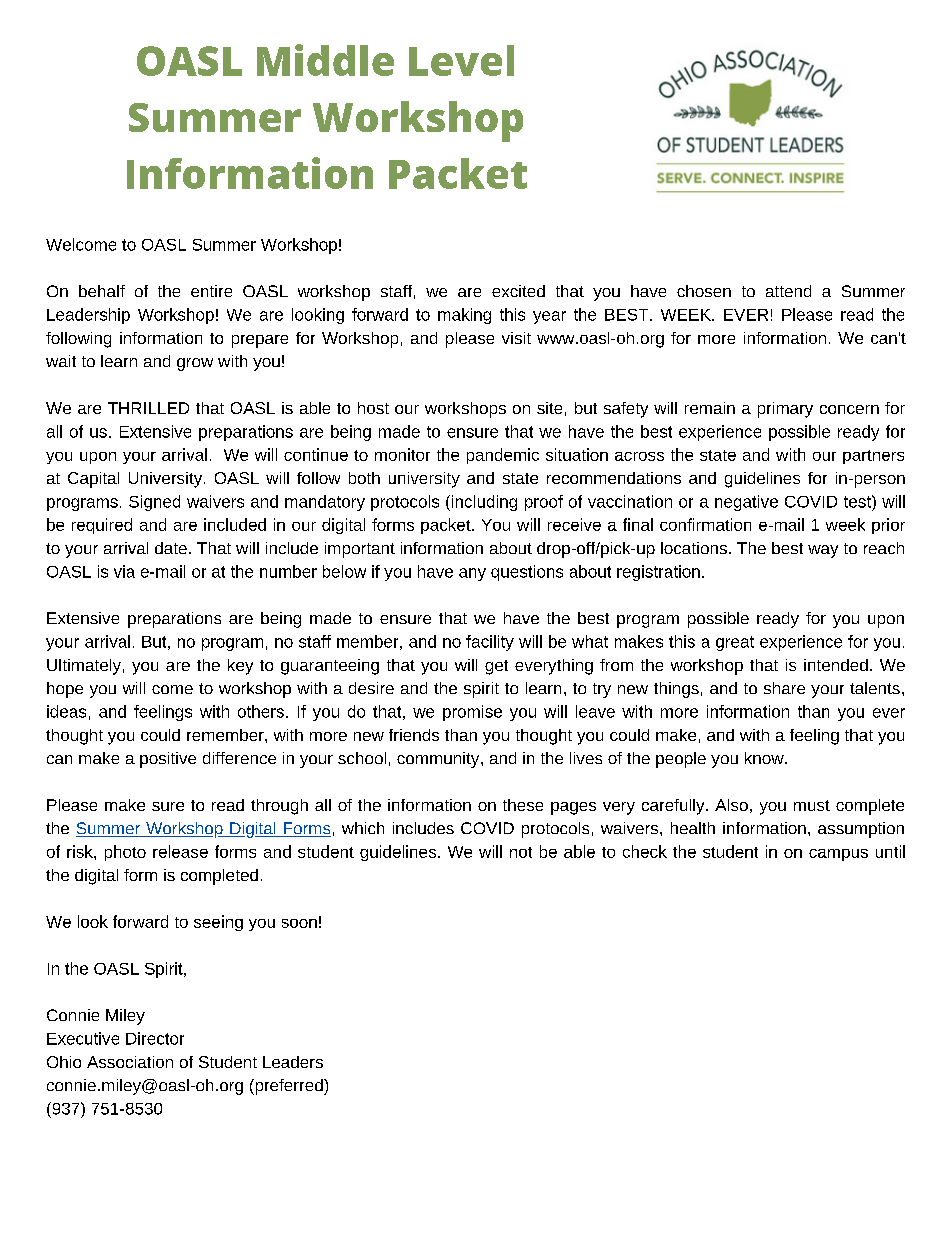 The image size is (952, 1233). I want to click on attend, so click(788, 291).
